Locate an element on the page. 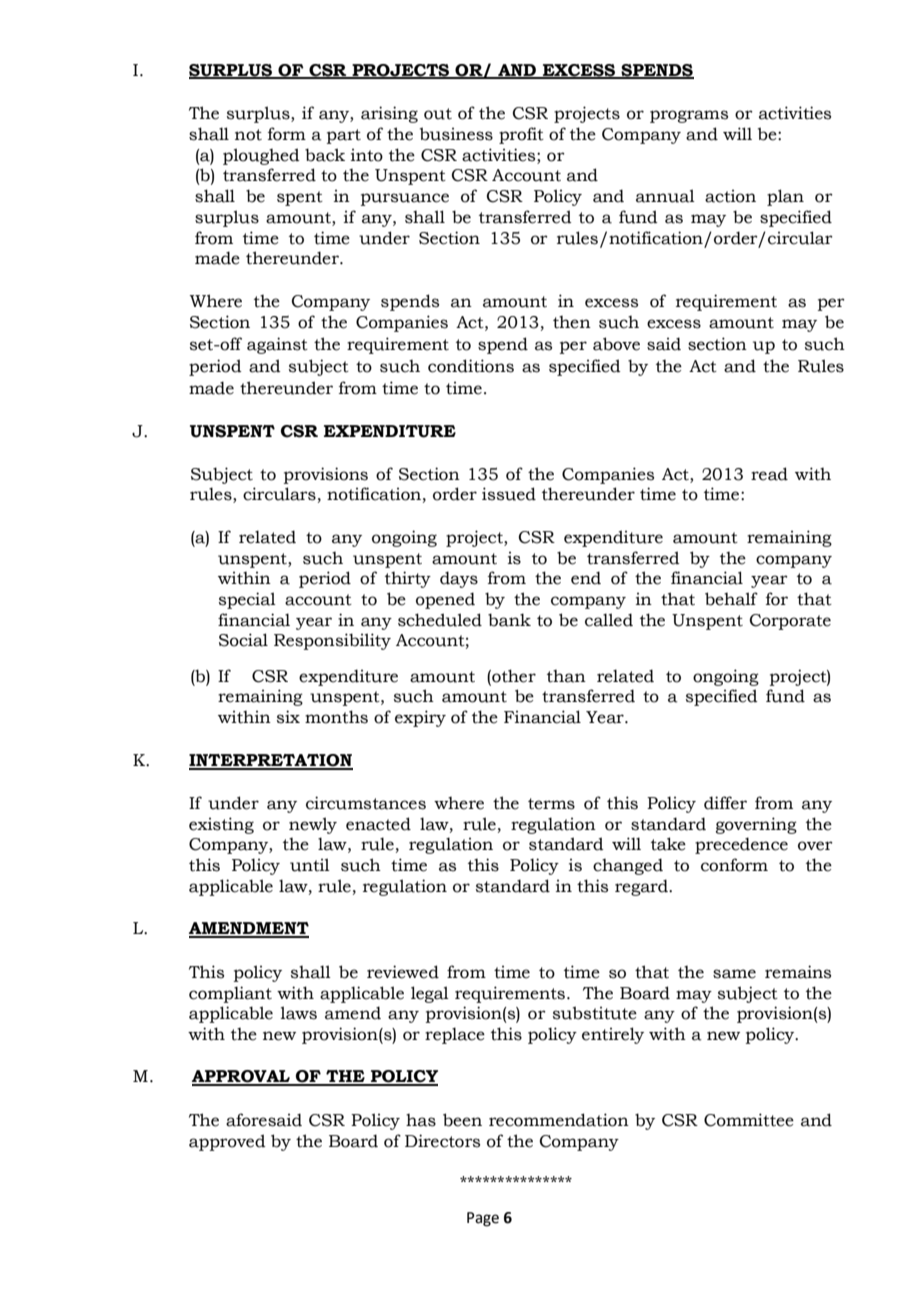 This document has width=924, height=1308. newly is located at coordinates (313, 825).
